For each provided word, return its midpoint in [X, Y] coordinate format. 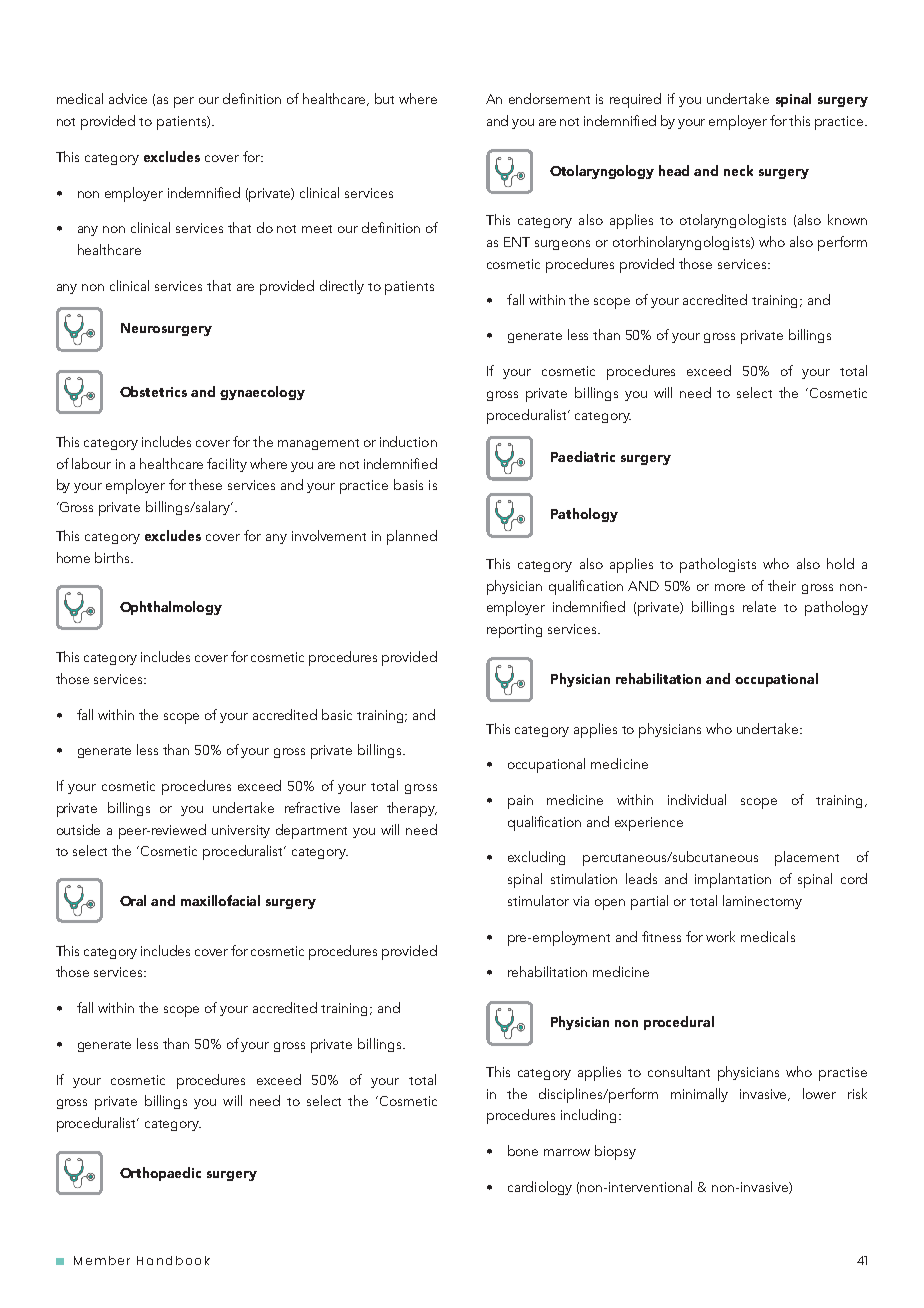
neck [738, 170]
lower [819, 1093]
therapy [412, 809]
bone [523, 1150]
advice [128, 98]
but [384, 98]
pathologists [718, 565]
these [205, 484]
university [241, 831]
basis [408, 484]
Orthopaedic [160, 1174]
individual [697, 799]
